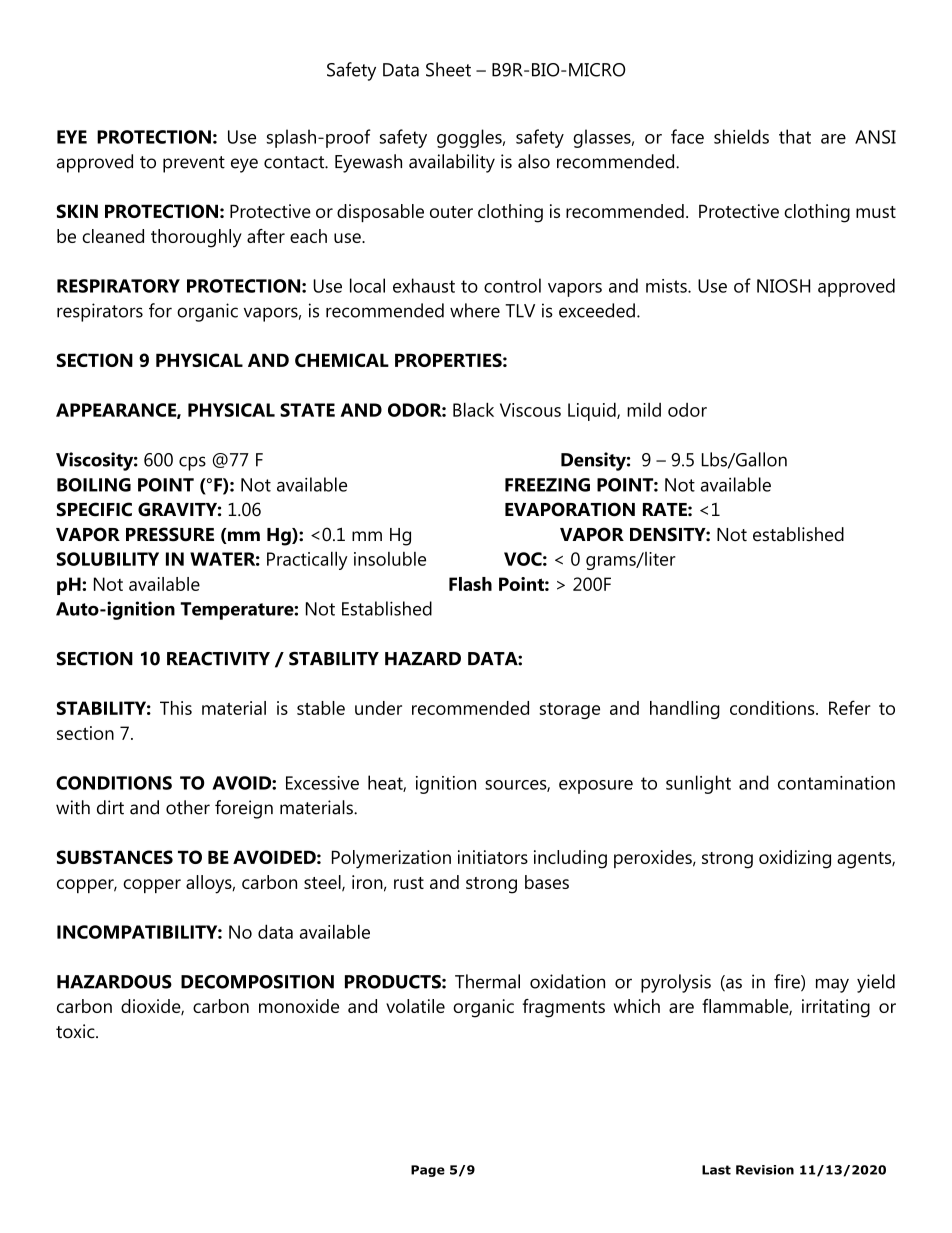  I want to click on Page, so click(428, 1171).
